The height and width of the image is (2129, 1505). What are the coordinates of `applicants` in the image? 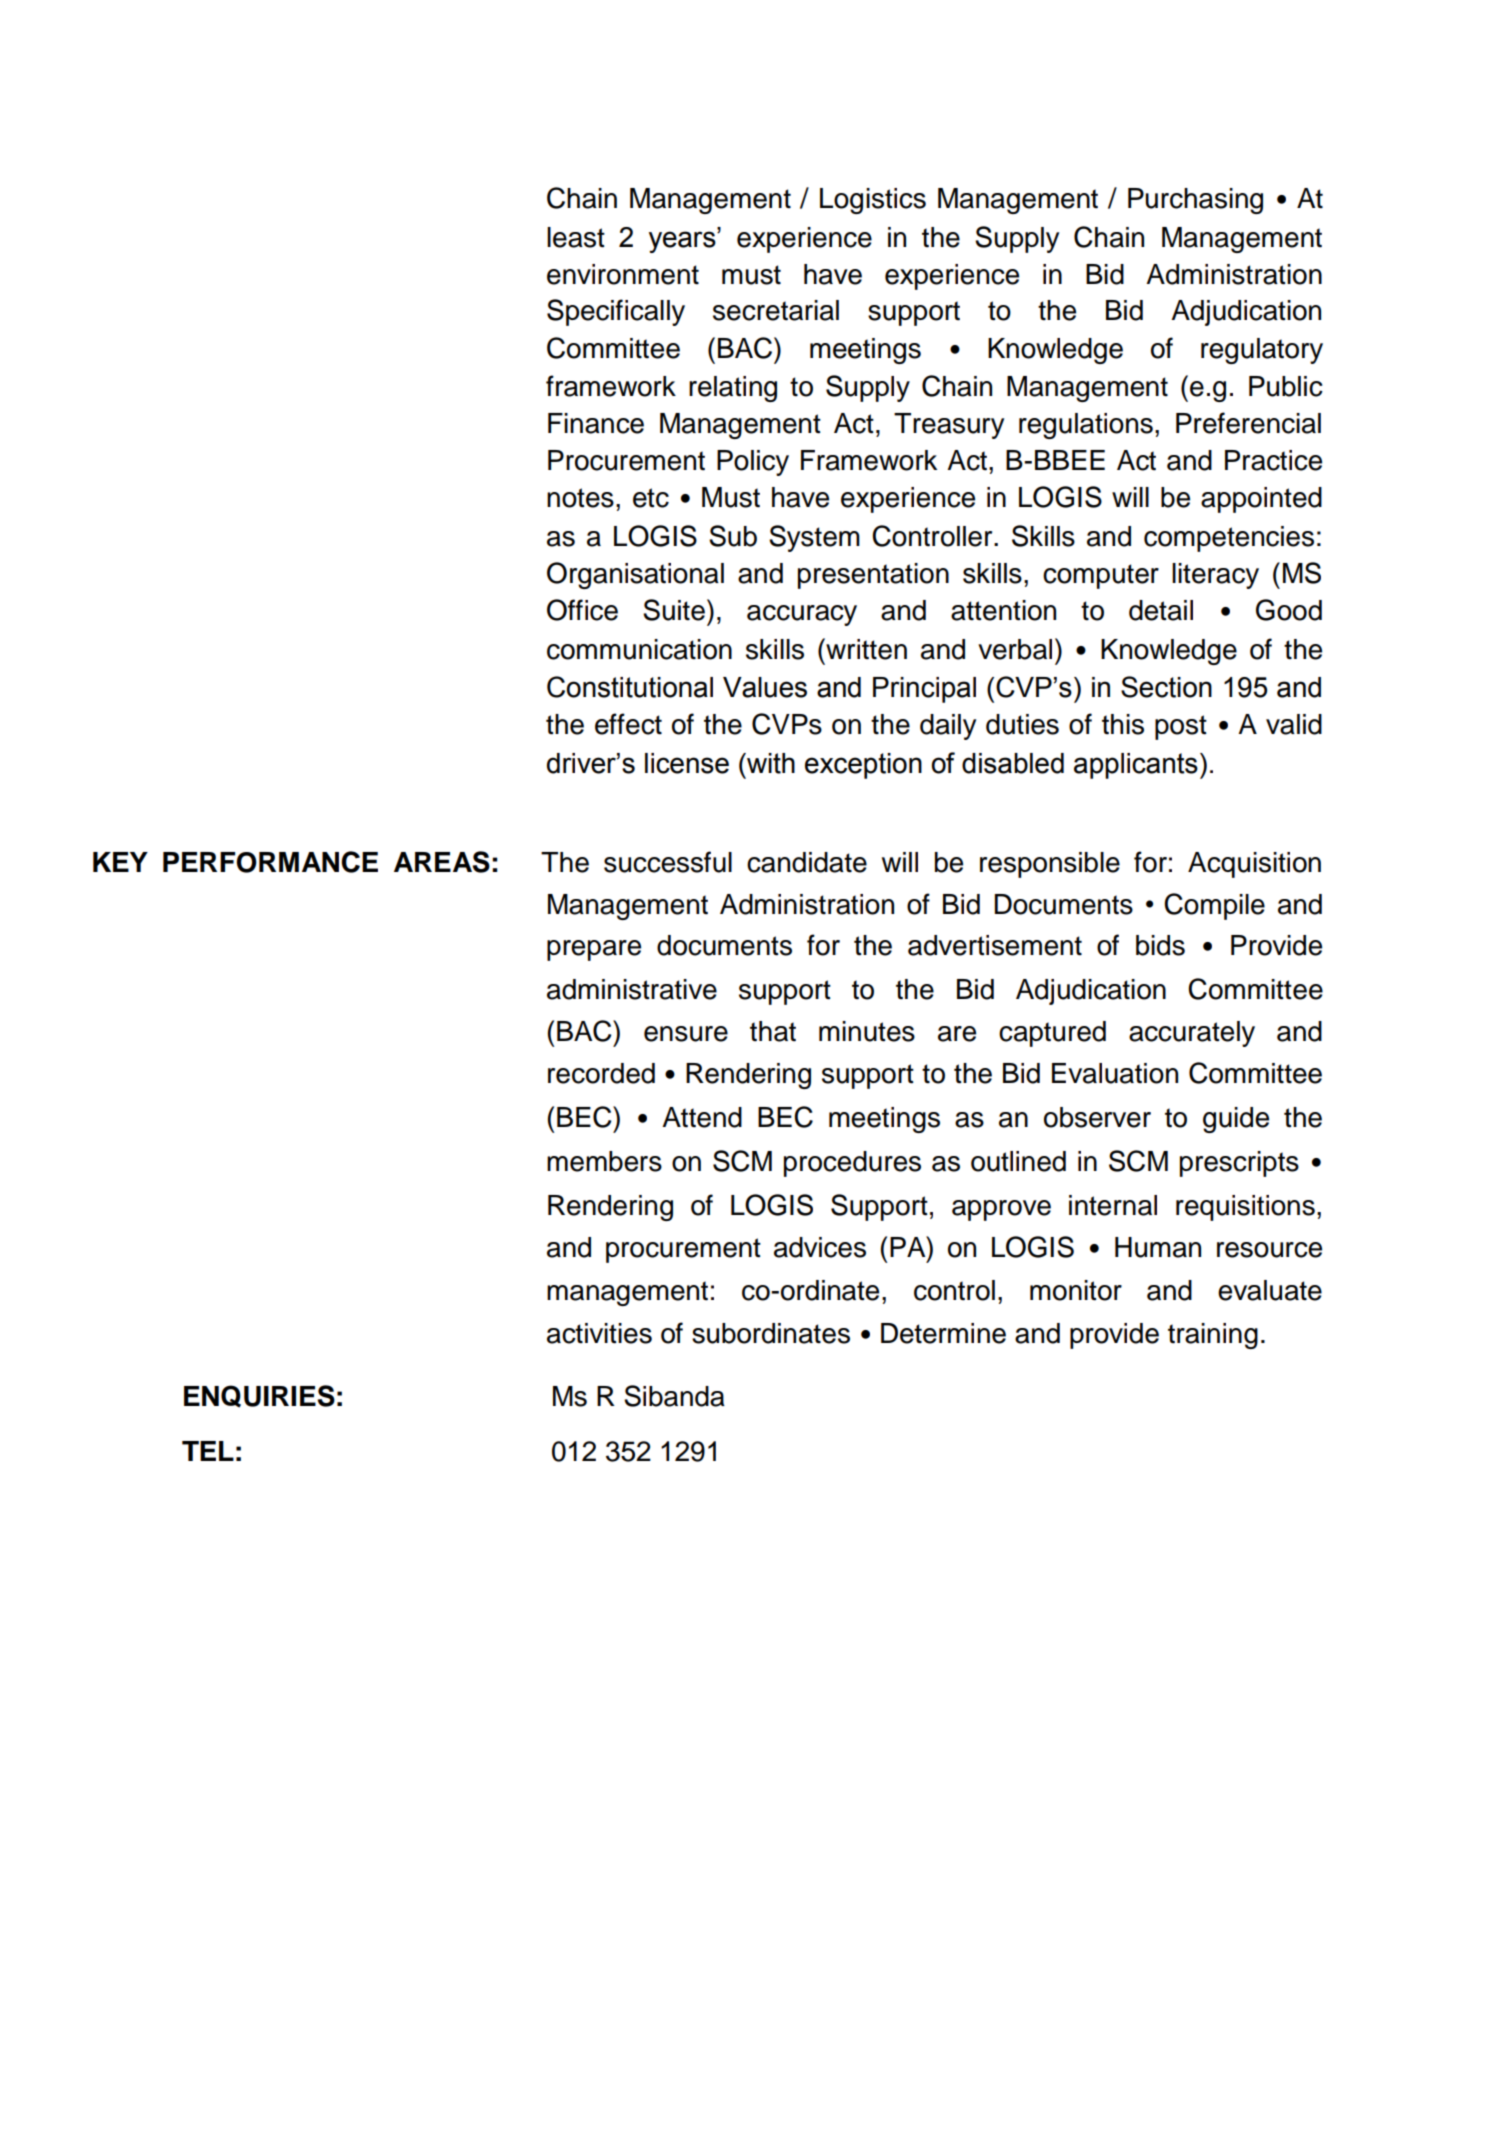 It's located at (1136, 766).
